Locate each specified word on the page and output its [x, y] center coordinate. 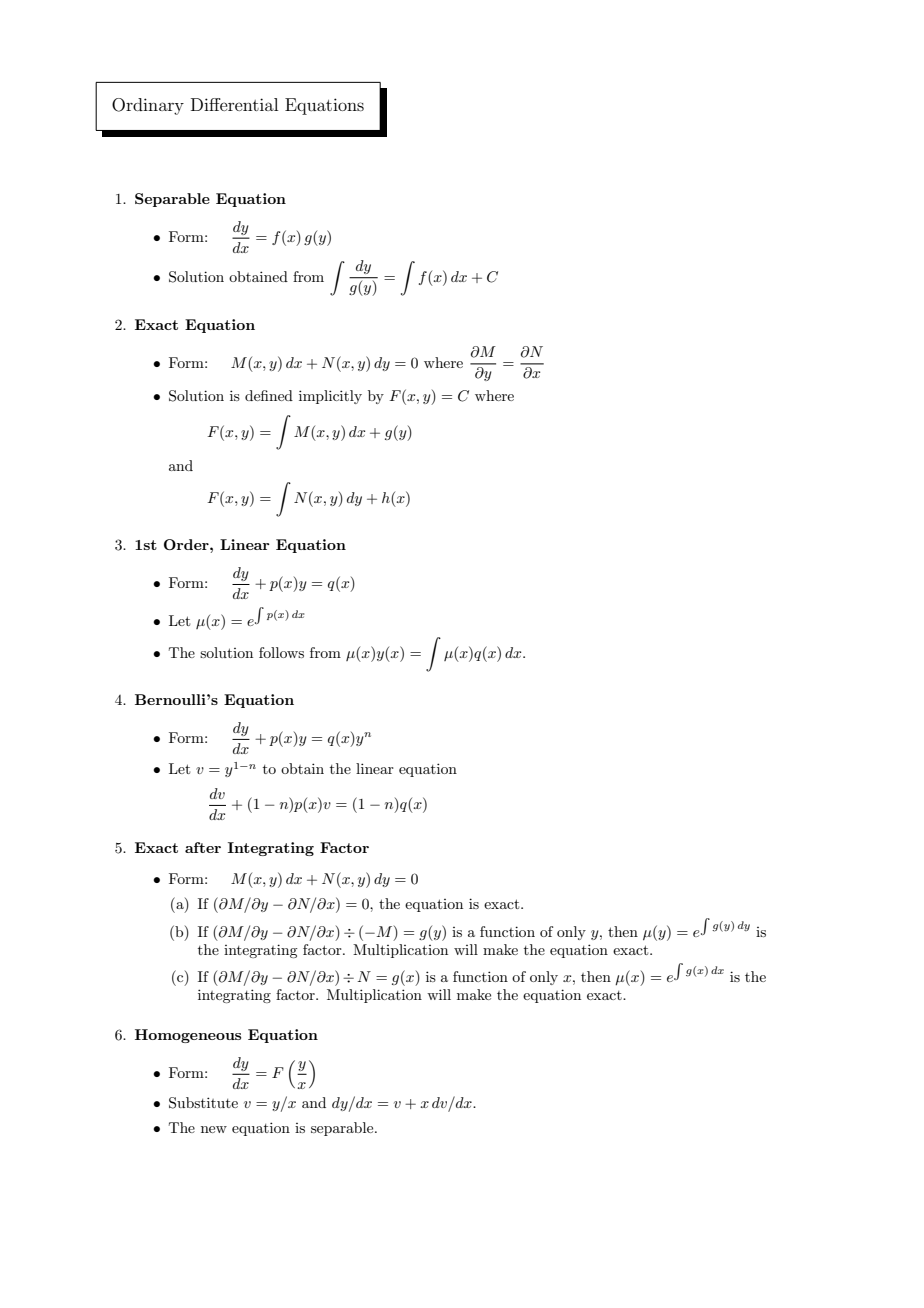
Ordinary [148, 106]
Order [187, 544]
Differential [234, 104]
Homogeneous [188, 1036]
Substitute [203, 1103]
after [203, 847]
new [214, 1129]
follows [281, 652]
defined [269, 395]
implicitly [330, 397]
